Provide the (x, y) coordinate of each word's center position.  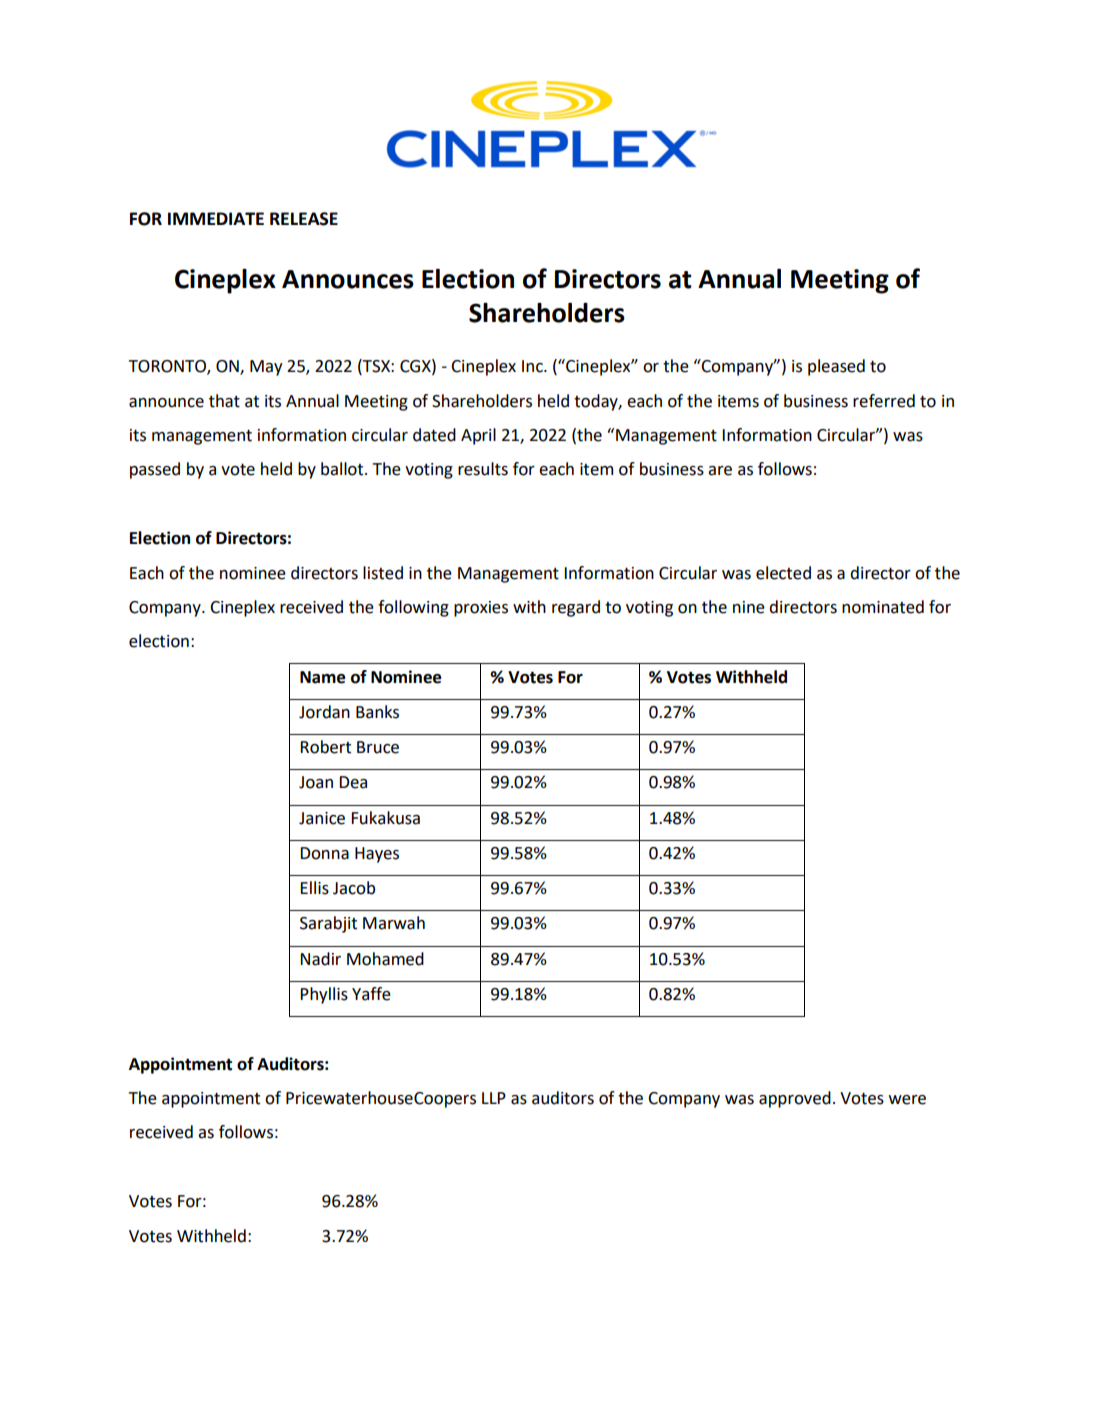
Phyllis (324, 995)
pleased (836, 367)
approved (795, 1099)
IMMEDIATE (216, 218)
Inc (533, 366)
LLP (494, 1098)
